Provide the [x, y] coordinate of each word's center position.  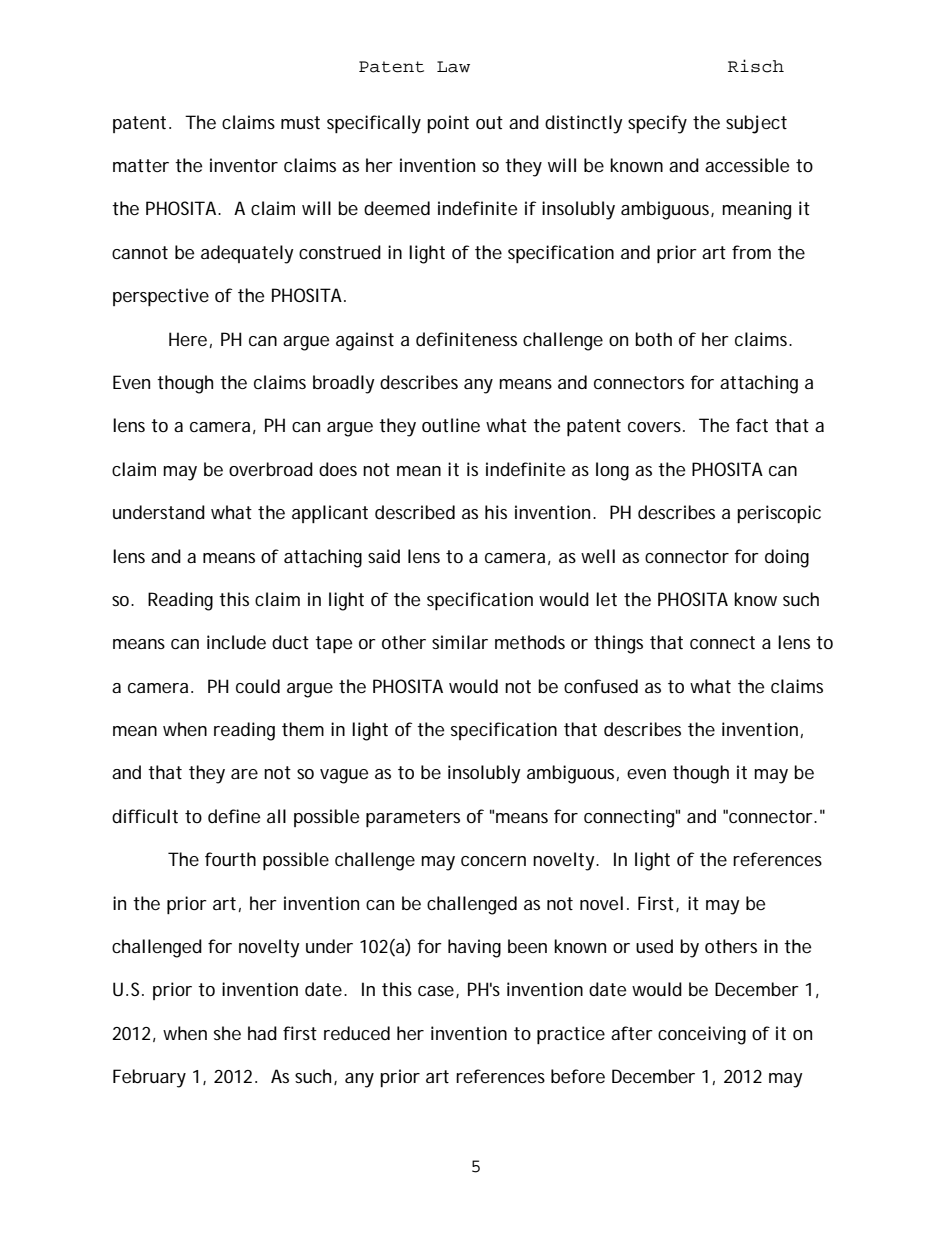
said [384, 556]
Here [188, 339]
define [234, 816]
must [300, 122]
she [227, 1033]
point [448, 124]
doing [787, 558]
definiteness [466, 339]
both [653, 339]
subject [756, 124]
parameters [413, 818]
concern [493, 861]
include [236, 642]
